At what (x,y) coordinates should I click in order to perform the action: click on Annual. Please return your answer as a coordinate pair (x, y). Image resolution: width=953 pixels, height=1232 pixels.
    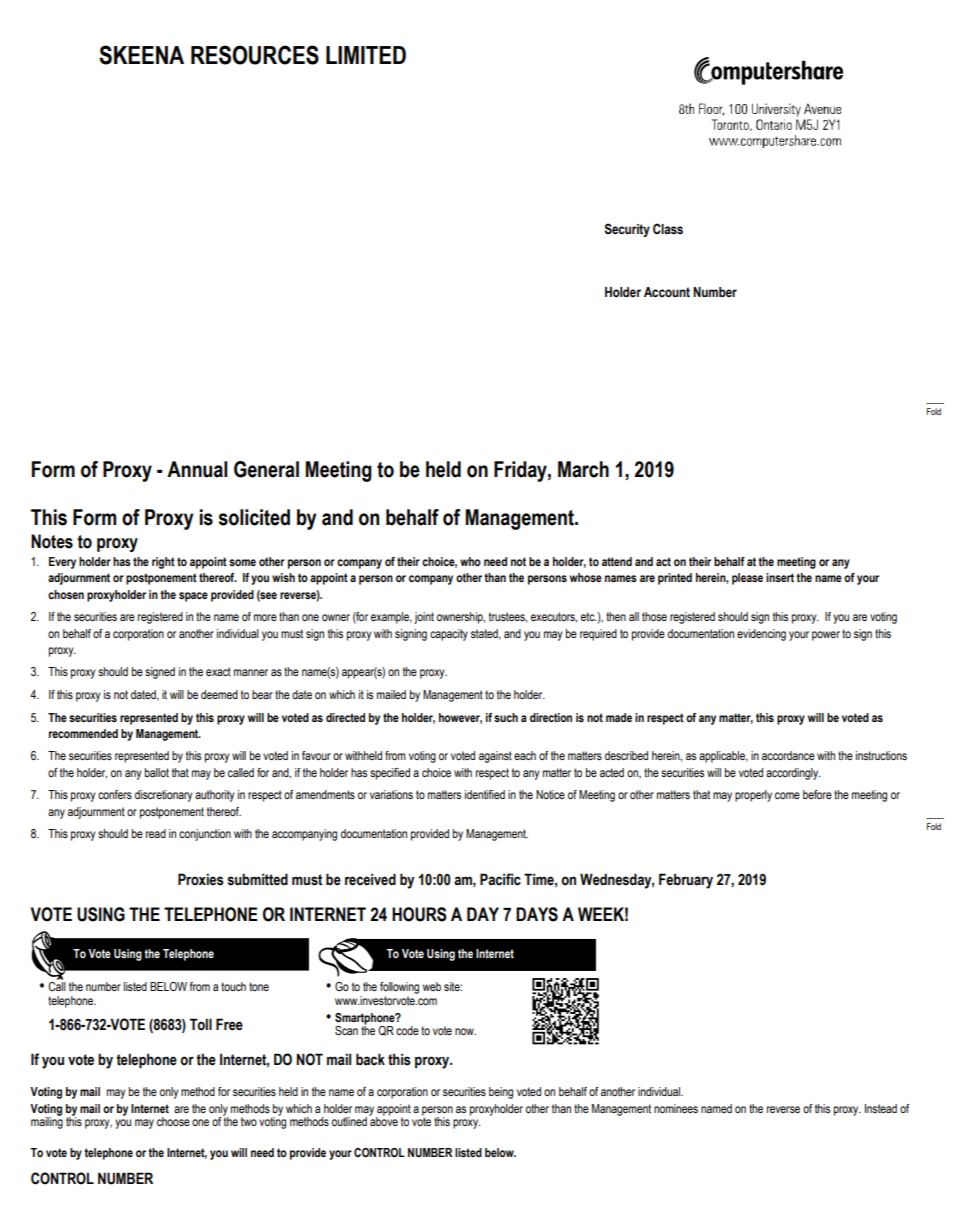
    Looking at the image, I should click on (197, 469).
